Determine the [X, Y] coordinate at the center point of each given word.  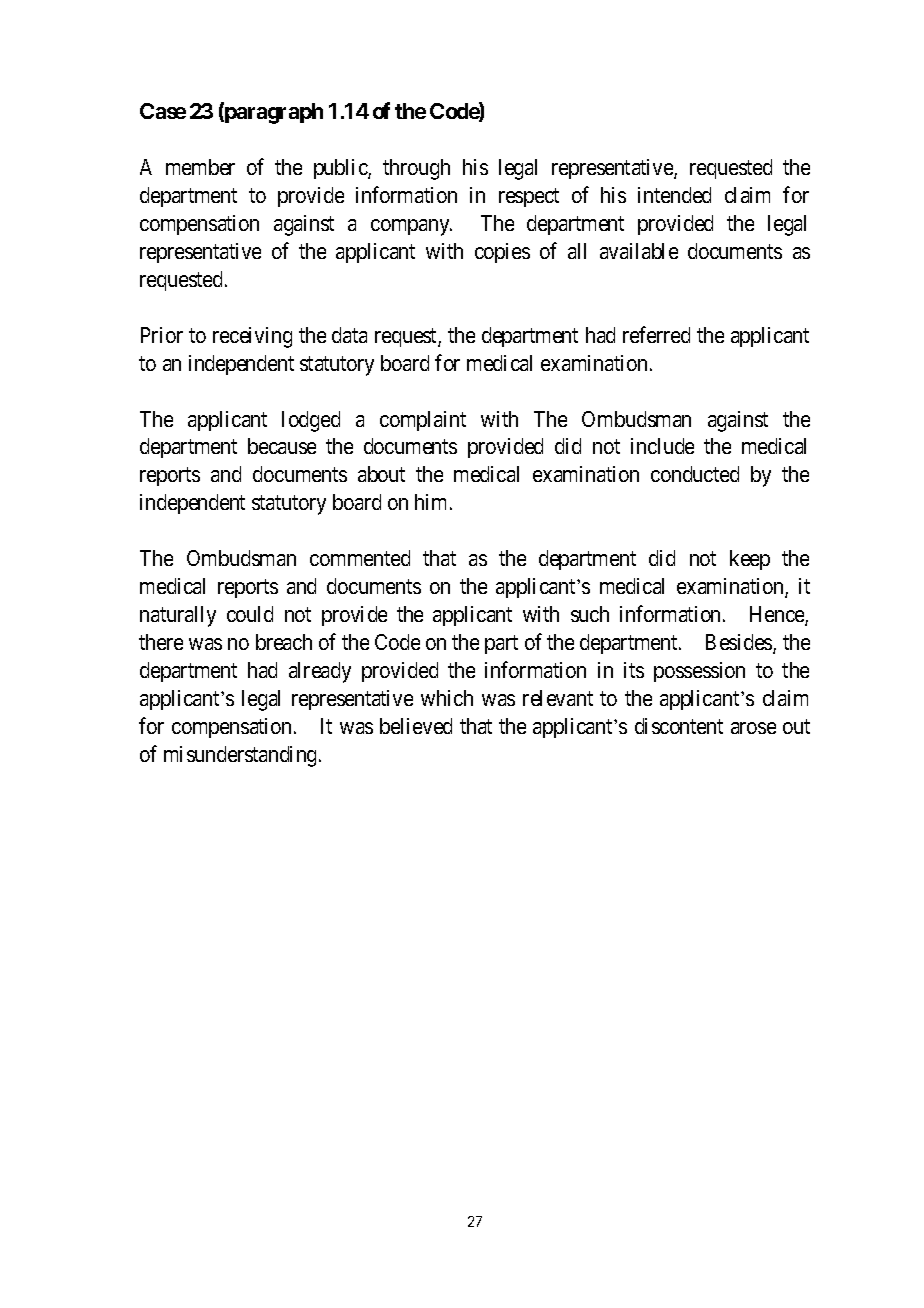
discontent [679, 726]
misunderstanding [242, 756]
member [200, 167]
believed [416, 726]
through [416, 169]
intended [674, 195]
